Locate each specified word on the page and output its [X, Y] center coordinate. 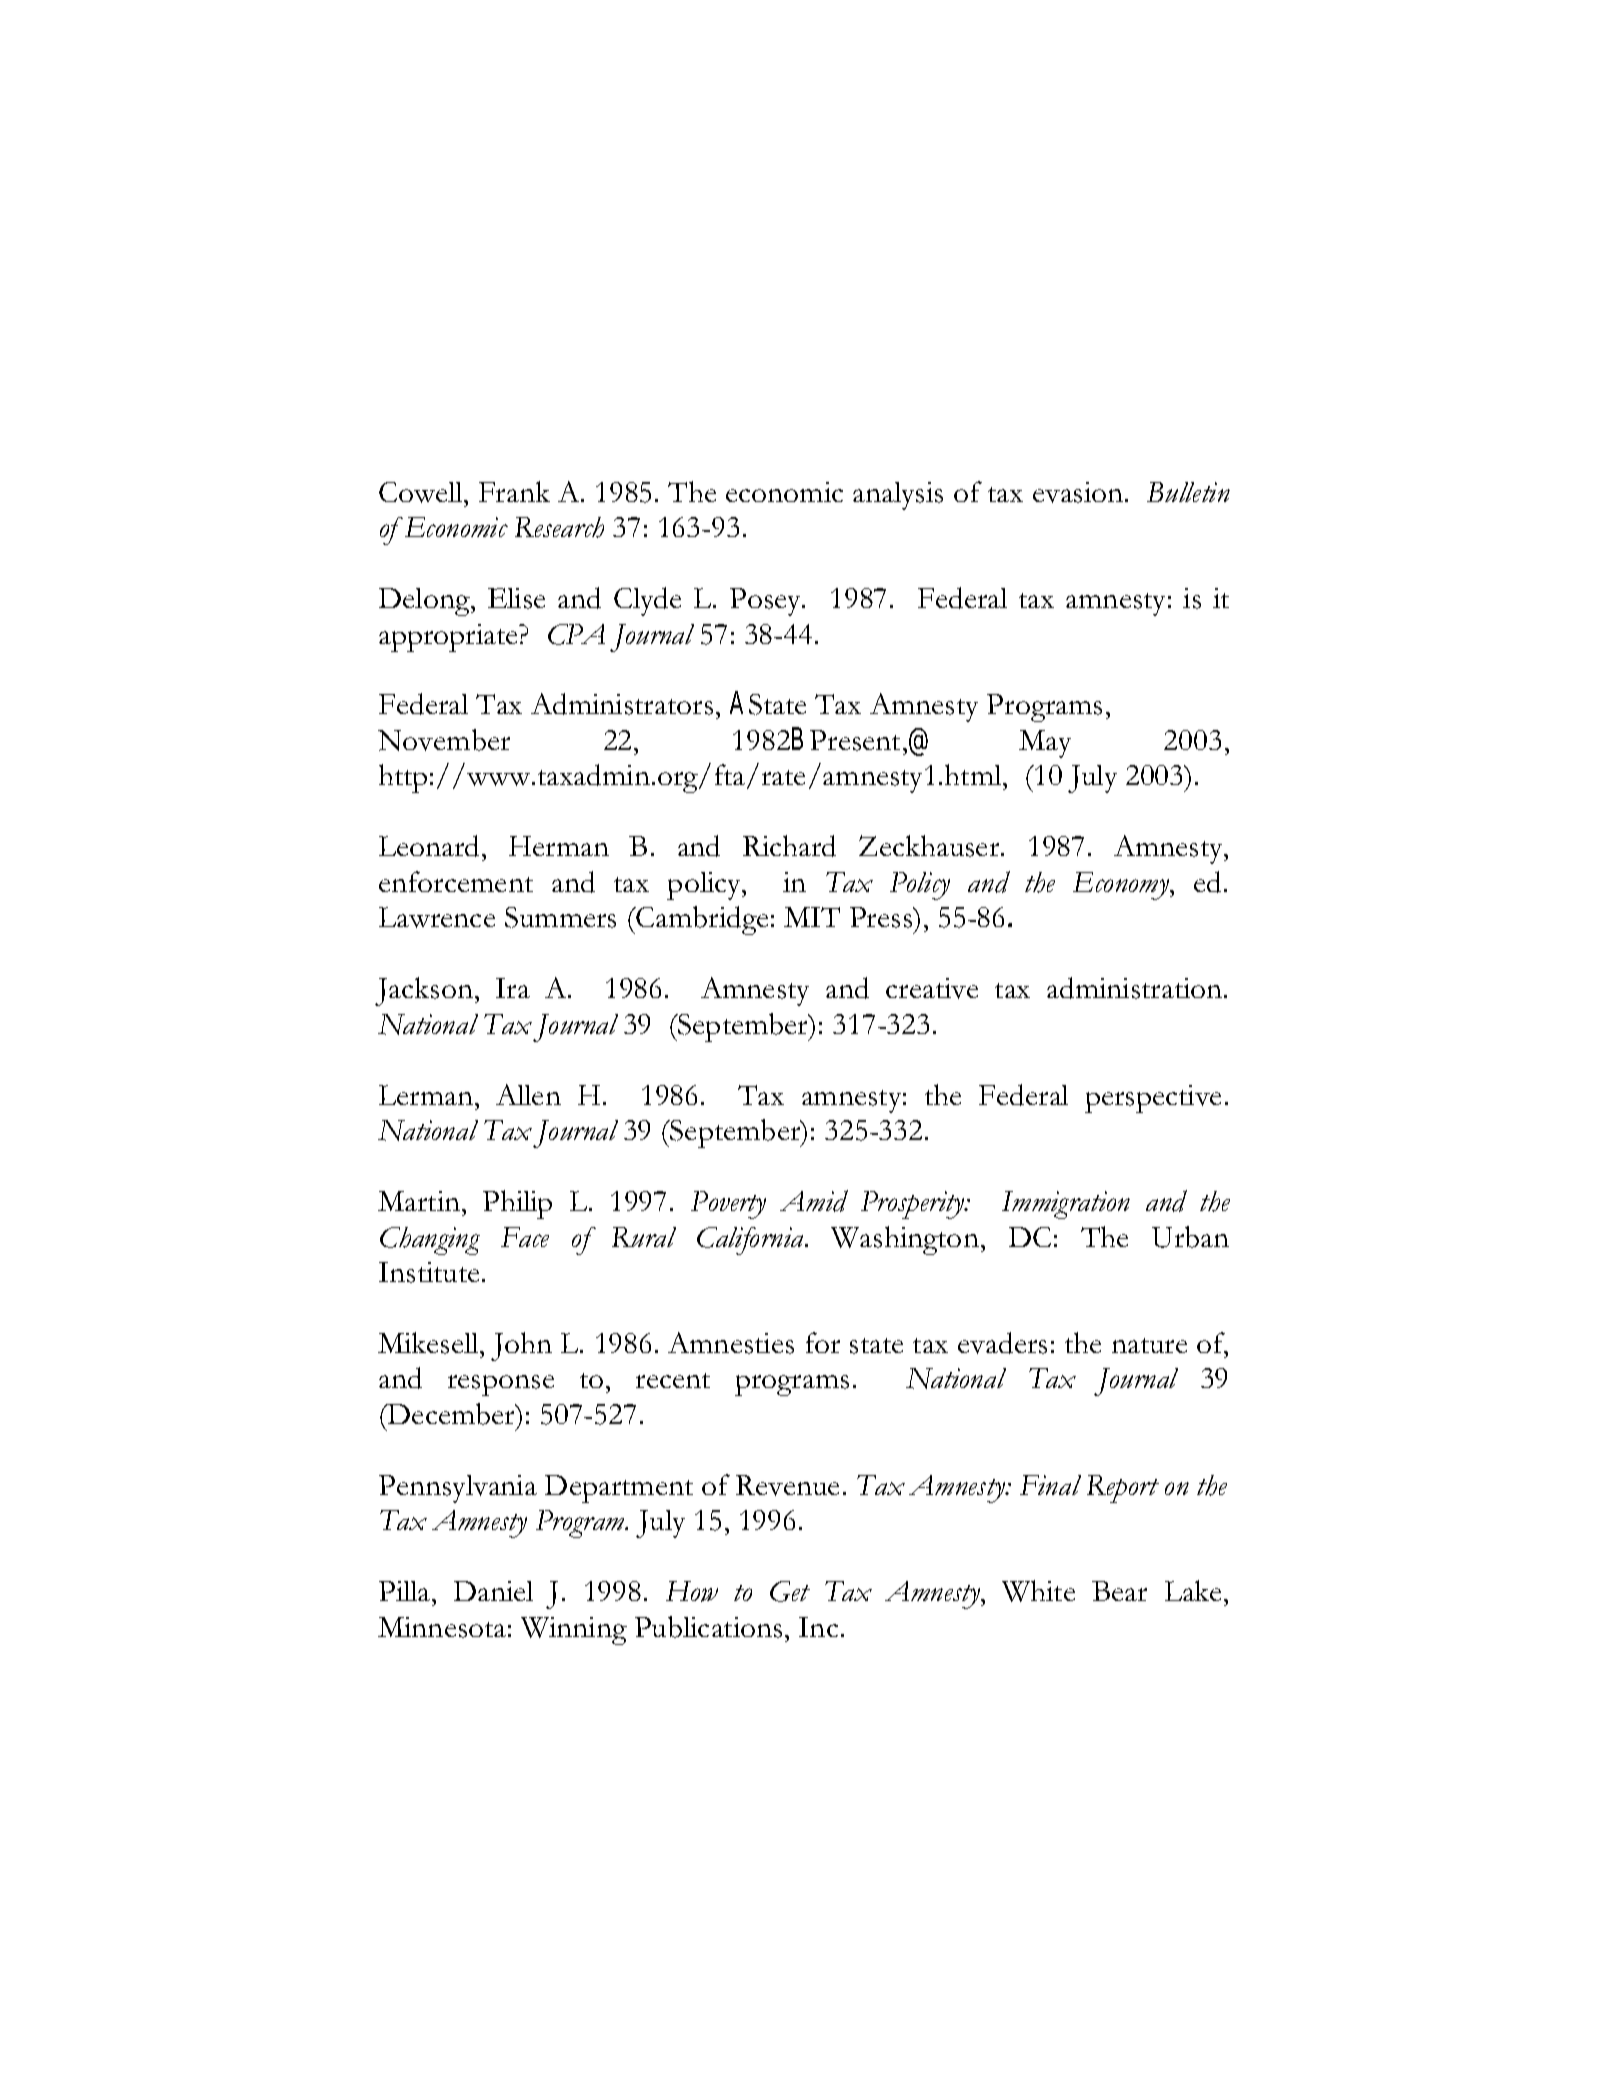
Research [559, 527]
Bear [1119, 1591]
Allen [528, 1094]
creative [932, 988]
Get [790, 1591]
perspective [1153, 1099]
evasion [1079, 492]
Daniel [493, 1591]
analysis [898, 496]
